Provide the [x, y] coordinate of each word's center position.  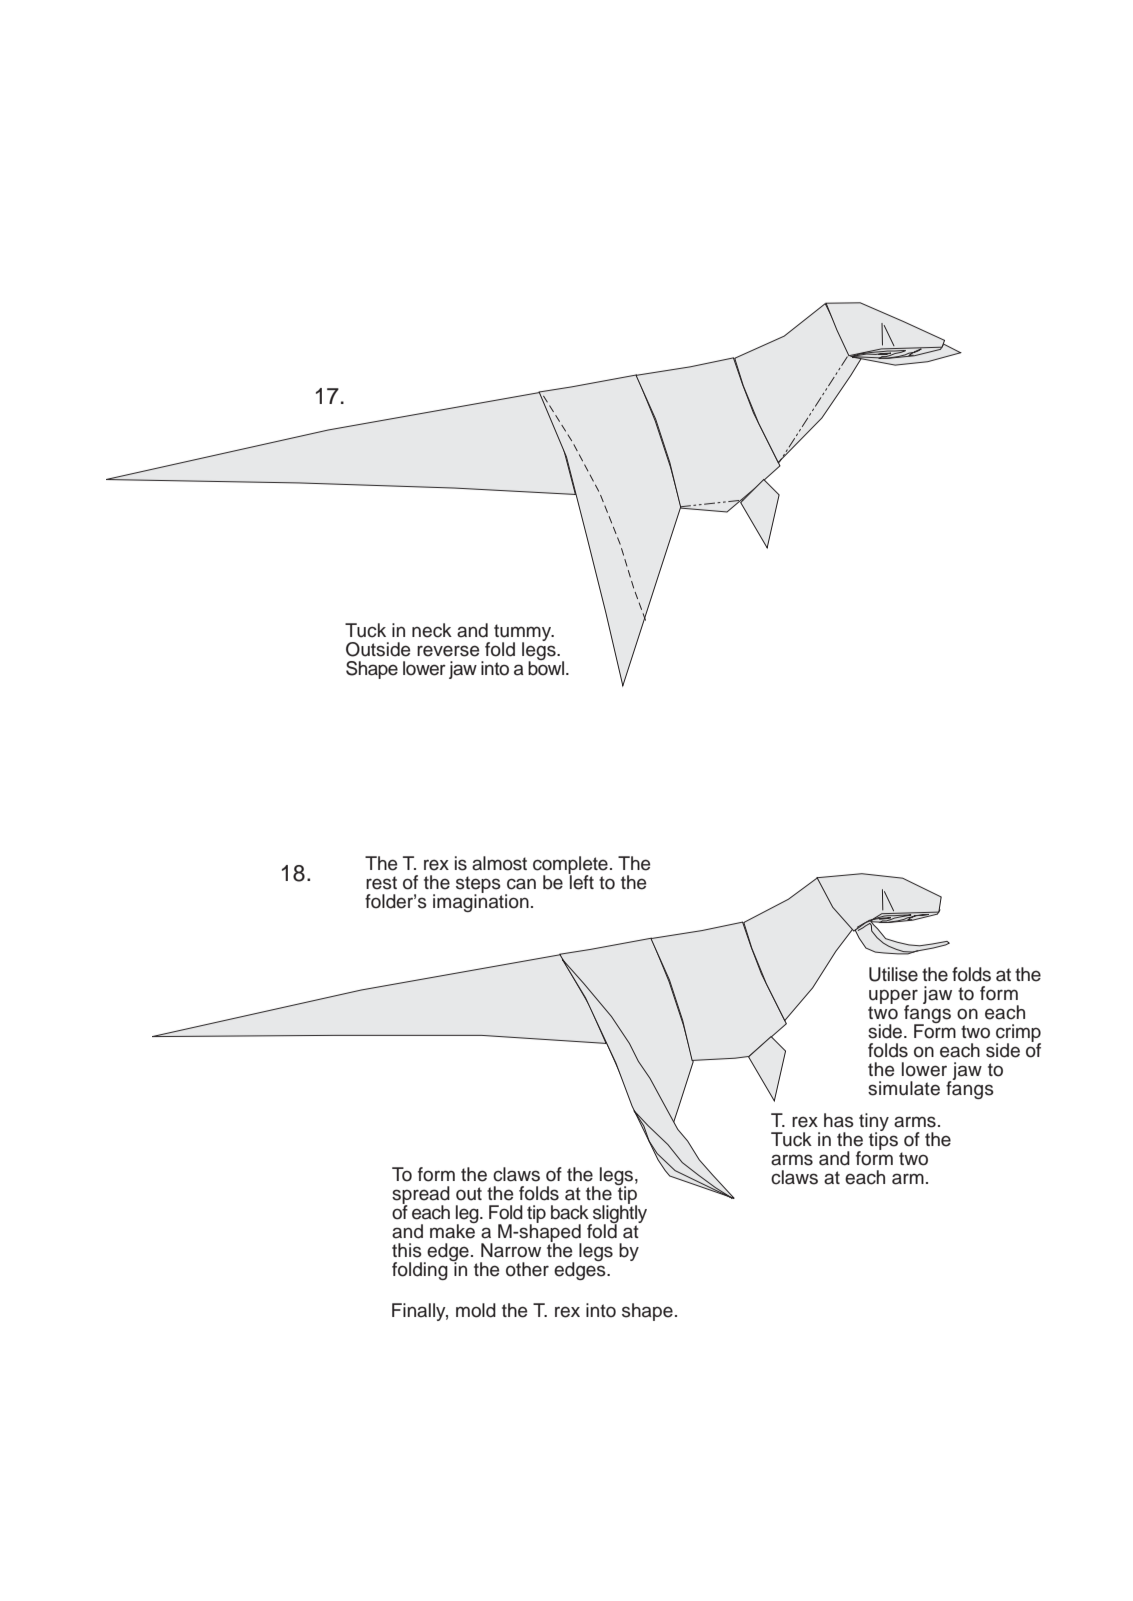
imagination [481, 902]
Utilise [893, 974]
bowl [547, 667]
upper [893, 997]
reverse [448, 651]
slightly [619, 1214]
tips [883, 1140]
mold [476, 1310]
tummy [524, 634]
